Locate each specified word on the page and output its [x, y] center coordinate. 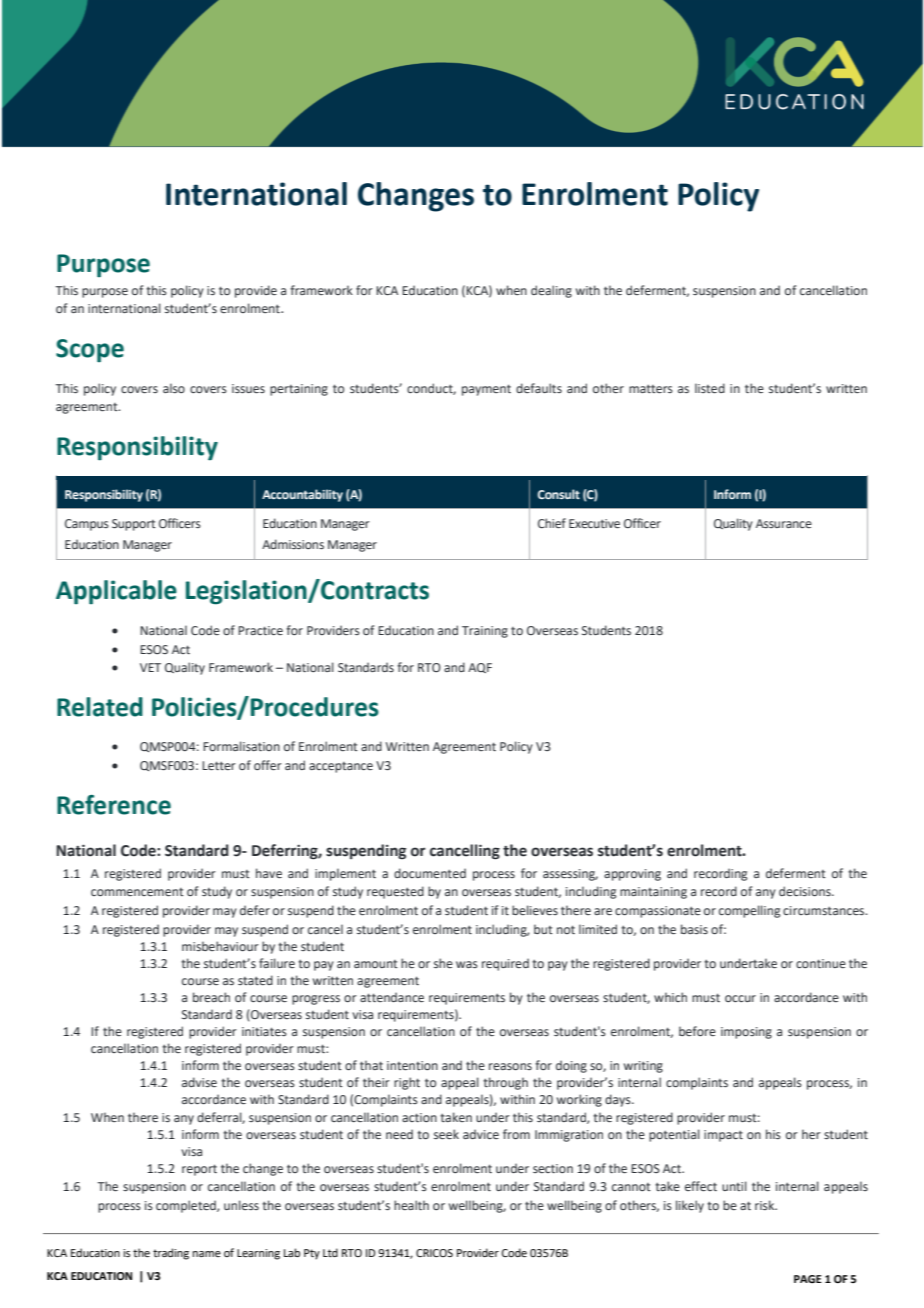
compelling [749, 911]
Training [485, 632]
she [443, 963]
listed [710, 388]
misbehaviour [220, 946]
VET [150, 667]
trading [171, 1254]
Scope [90, 350]
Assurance [784, 523]
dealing [551, 291]
